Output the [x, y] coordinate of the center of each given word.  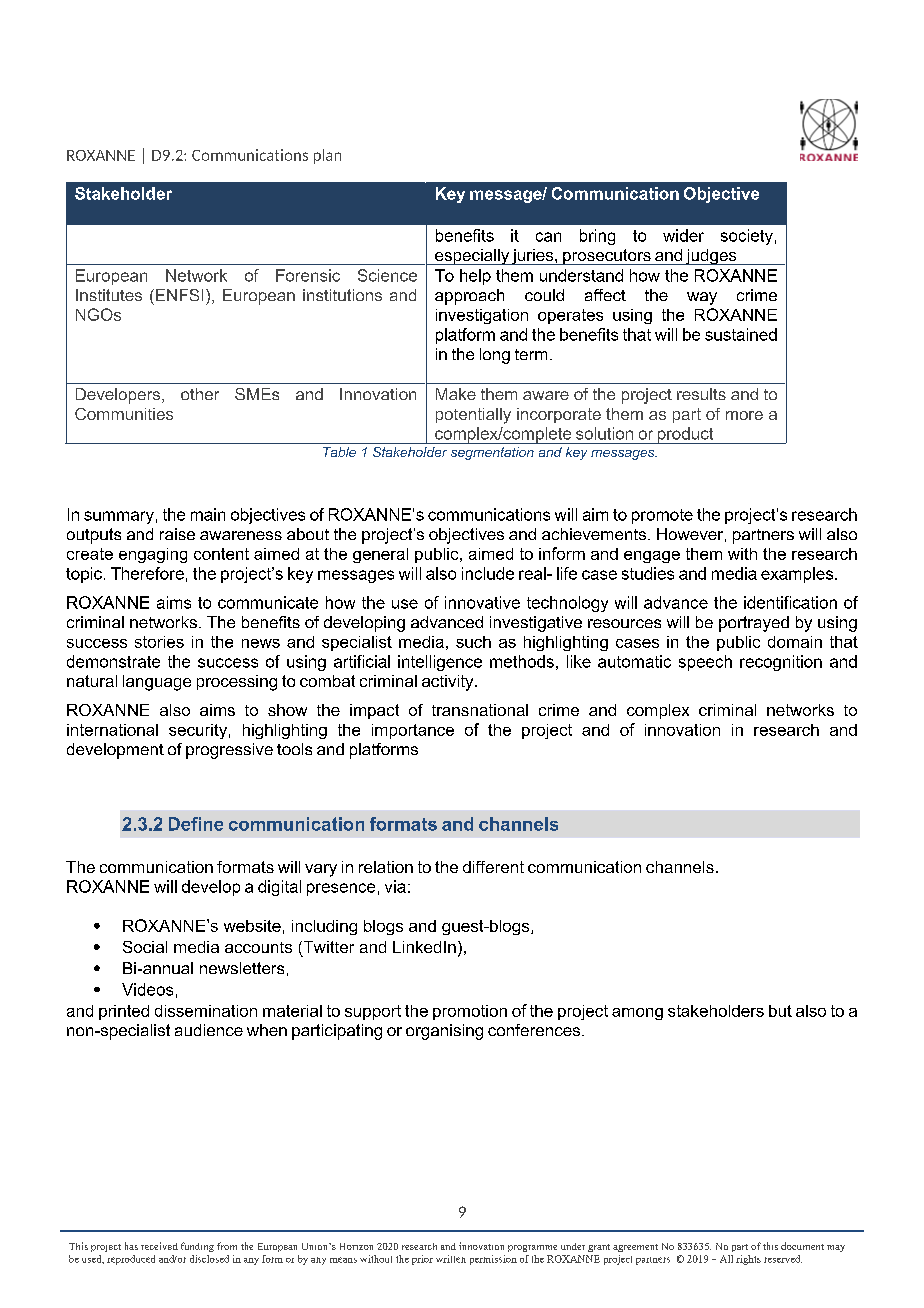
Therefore [147, 573]
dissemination [206, 1011]
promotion [470, 1012]
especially [472, 257]
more [744, 415]
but [780, 1011]
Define [196, 824]
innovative [482, 602]
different [493, 867]
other [200, 394]
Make [456, 394]
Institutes [109, 295]
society [747, 237]
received [159, 1246]
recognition [781, 663]
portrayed [754, 624]
